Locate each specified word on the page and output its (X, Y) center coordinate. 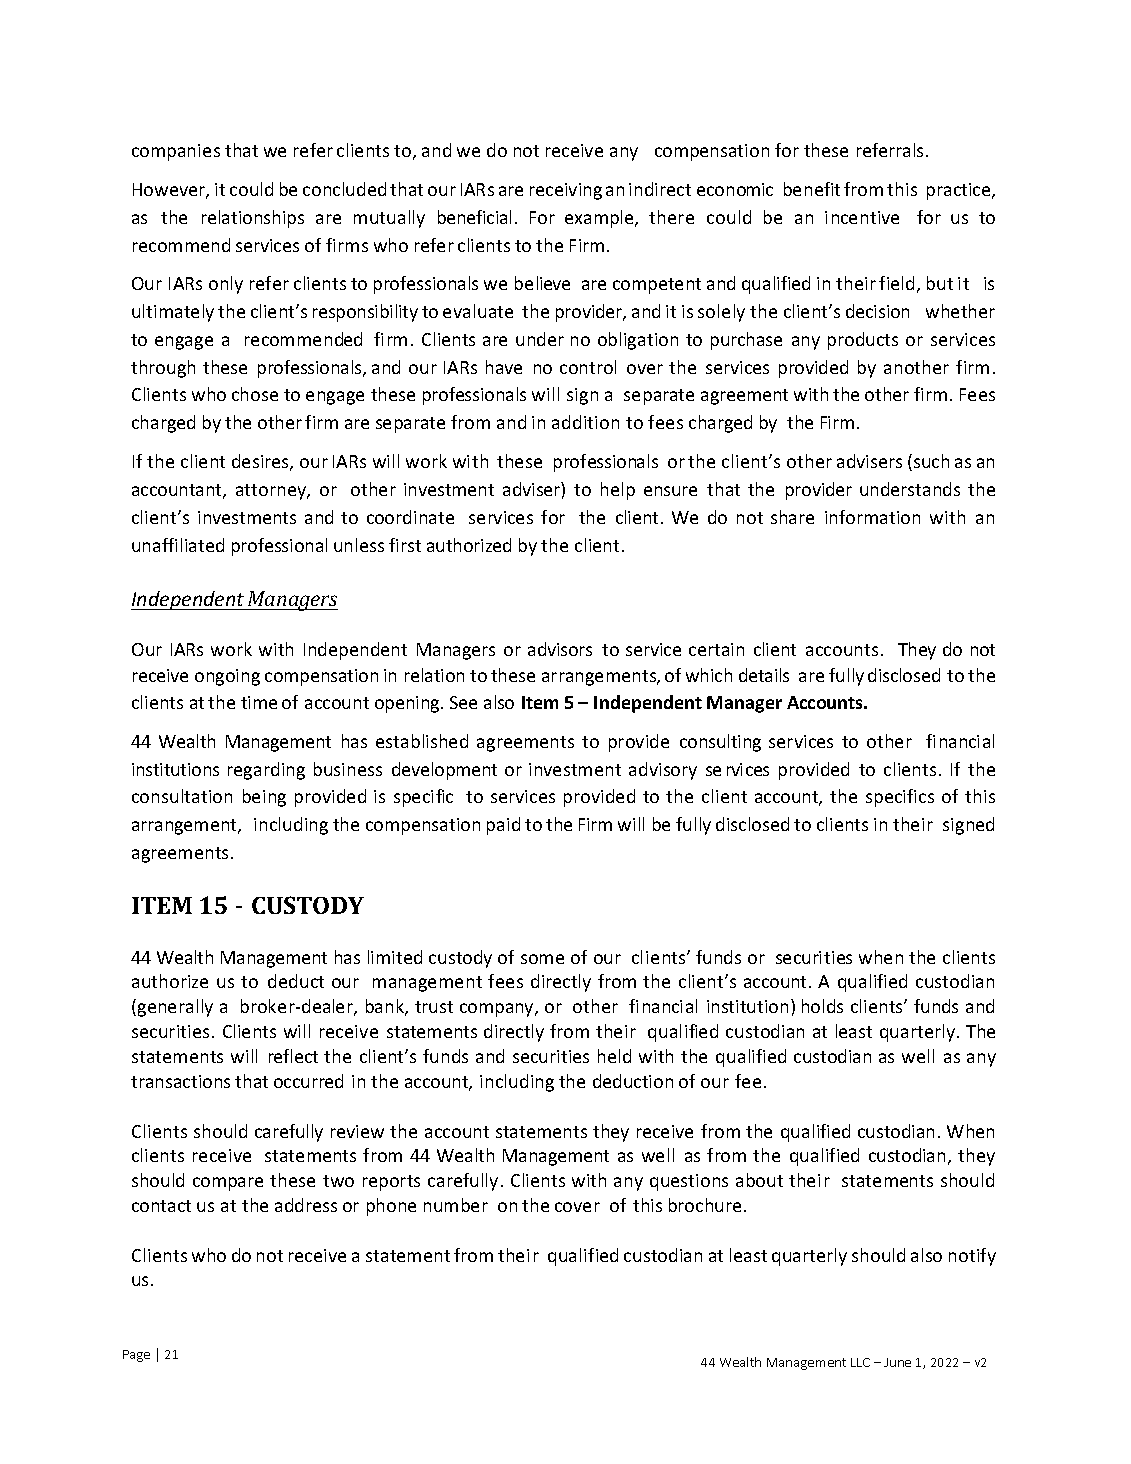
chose (255, 394)
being (264, 798)
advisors (560, 649)
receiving (566, 191)
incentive (862, 217)
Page (136, 1356)
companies (176, 152)
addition (585, 422)
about (759, 1180)
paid (503, 826)
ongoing (227, 677)
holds (822, 1006)
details (764, 675)
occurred (308, 1081)
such (931, 461)
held (614, 1056)
